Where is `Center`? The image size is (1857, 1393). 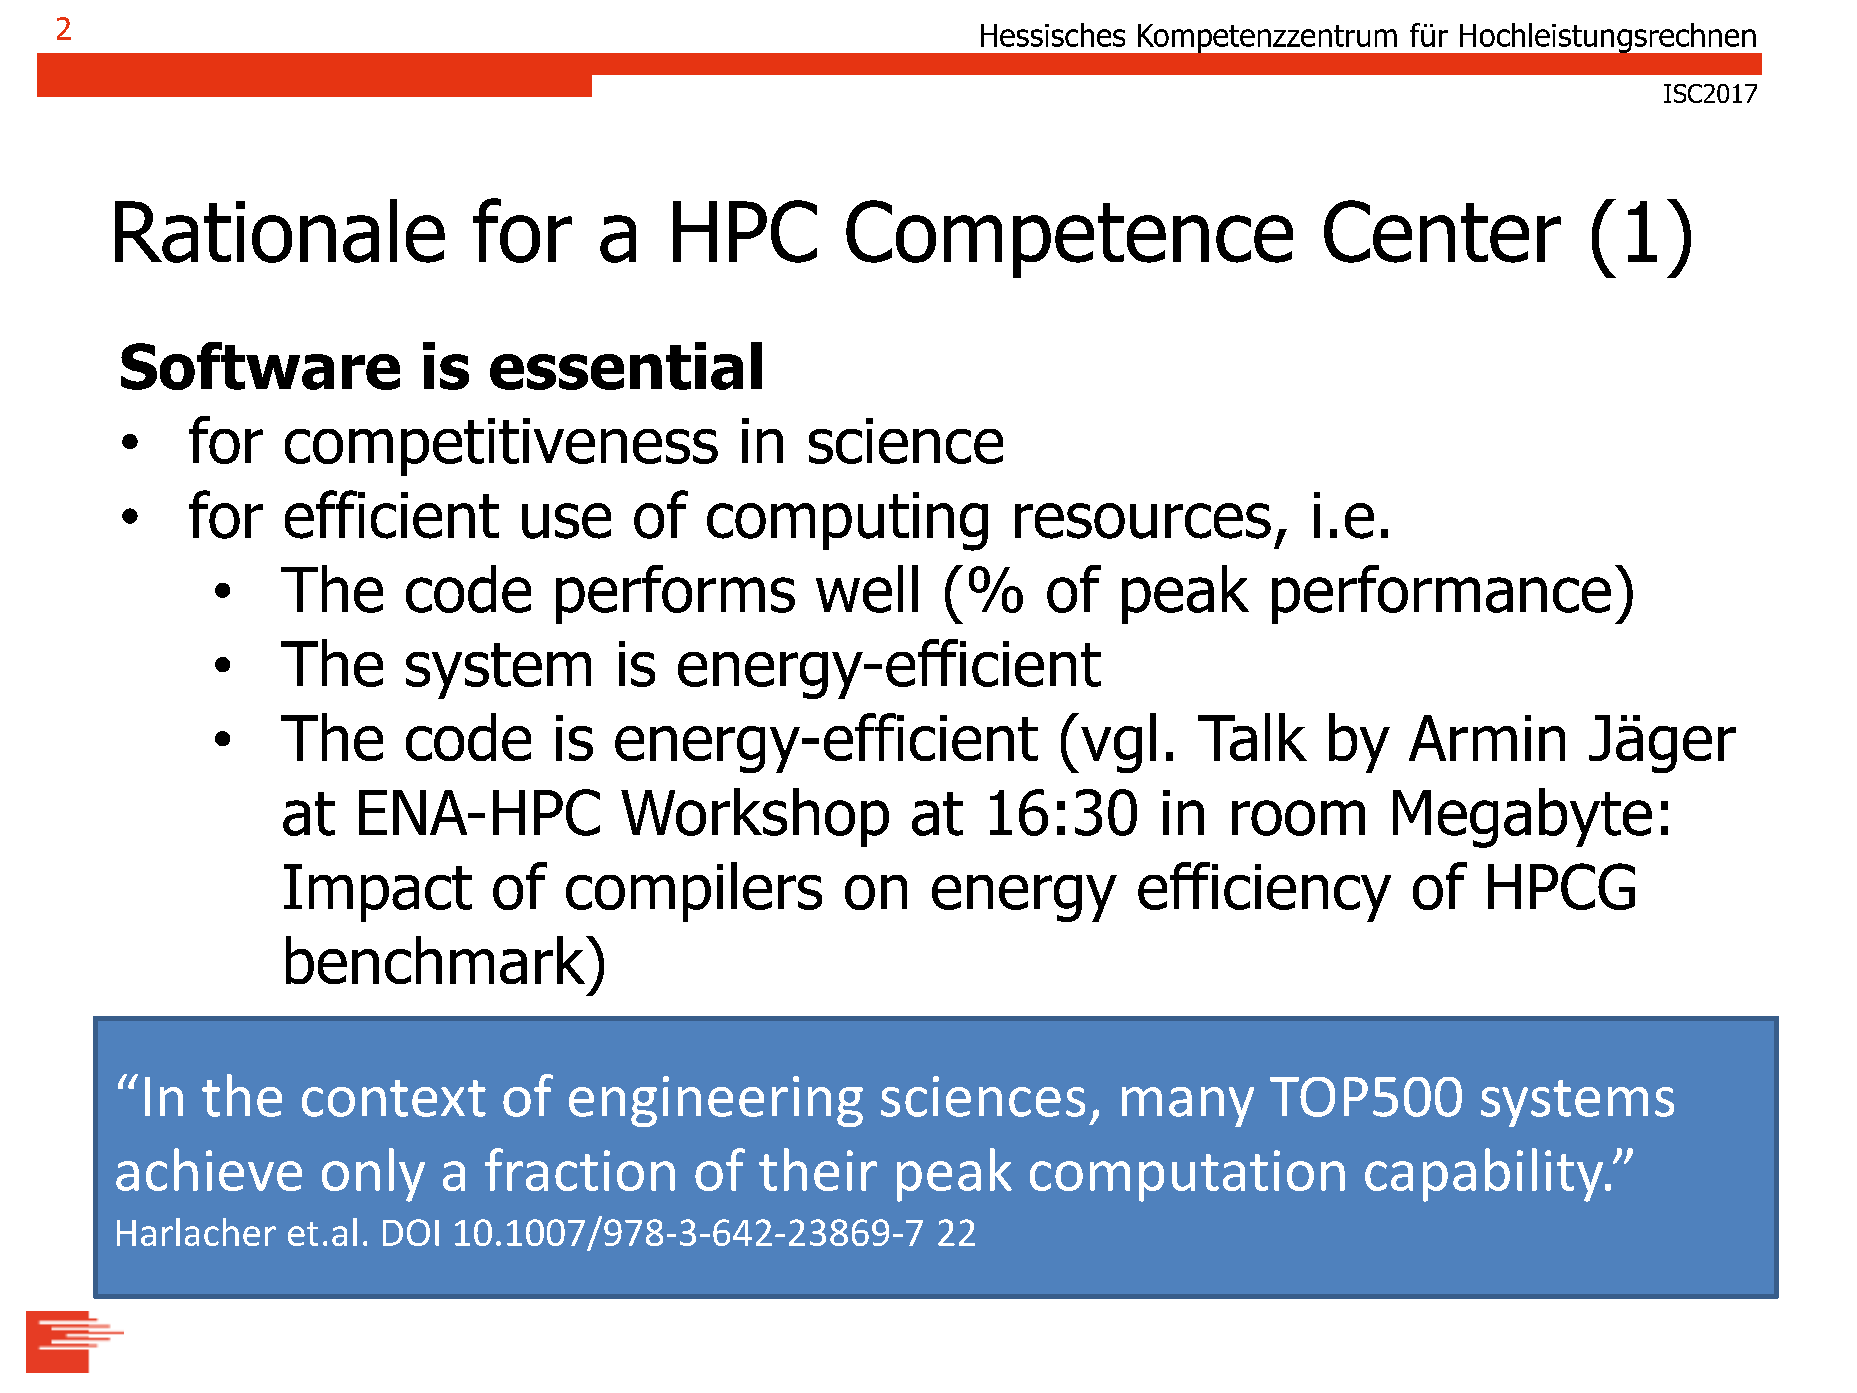 Center is located at coordinates (1442, 231).
